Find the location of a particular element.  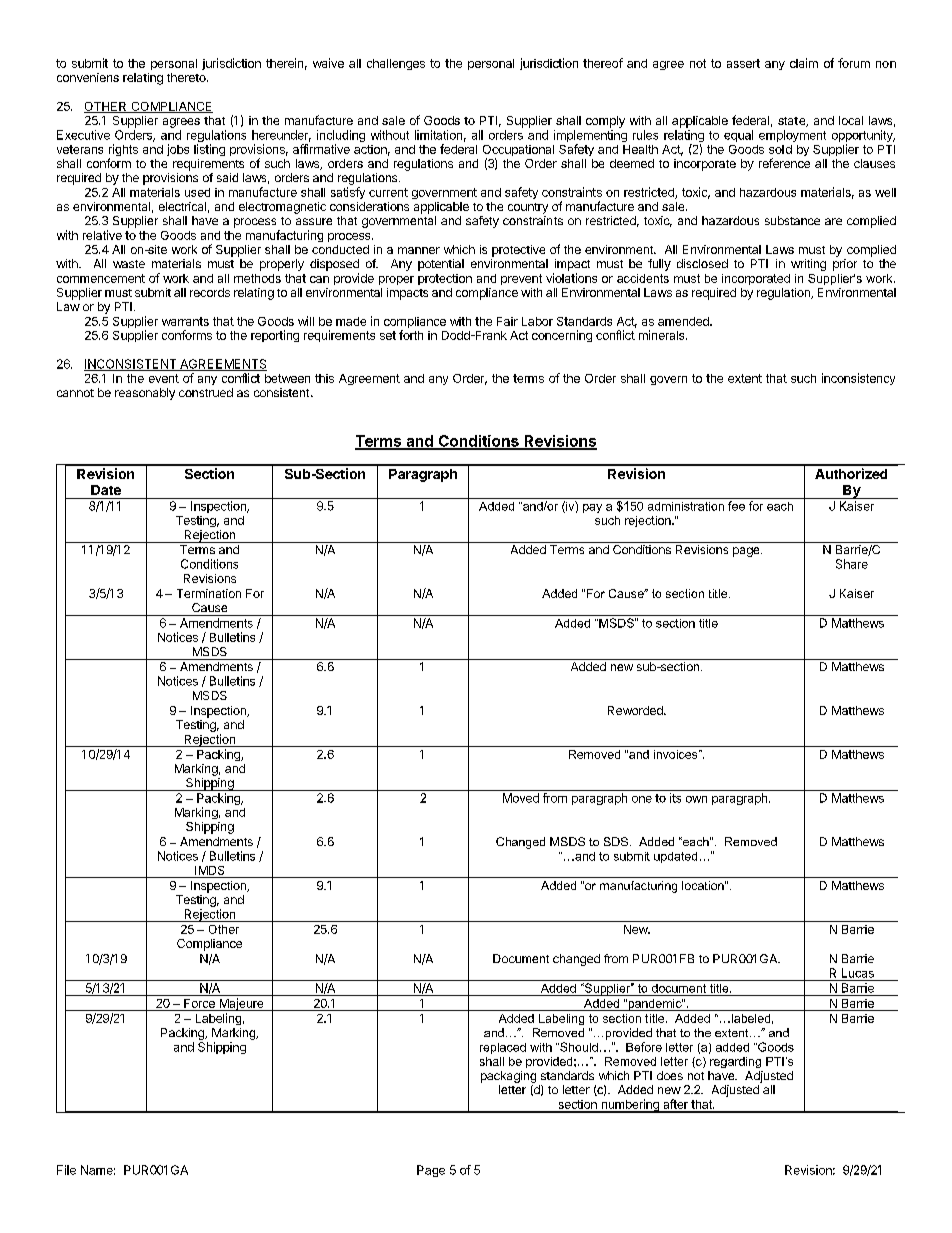

File is located at coordinates (66, 1170).
